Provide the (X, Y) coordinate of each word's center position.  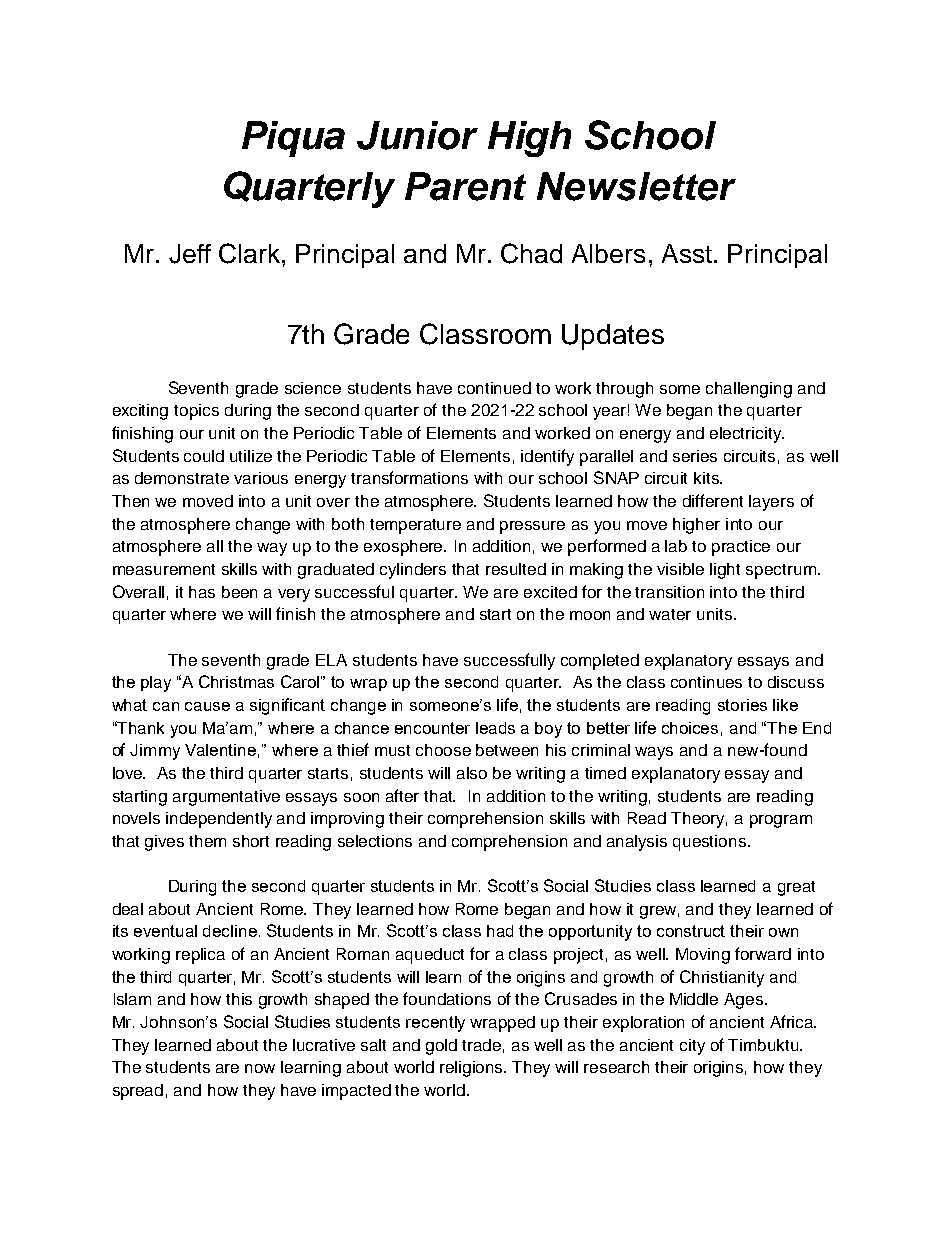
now (260, 1068)
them (207, 841)
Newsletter (636, 186)
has (202, 592)
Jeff (190, 254)
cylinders (413, 571)
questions (709, 843)
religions (473, 1069)
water (670, 614)
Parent (465, 186)
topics (196, 412)
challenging (749, 390)
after (402, 795)
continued (494, 388)
